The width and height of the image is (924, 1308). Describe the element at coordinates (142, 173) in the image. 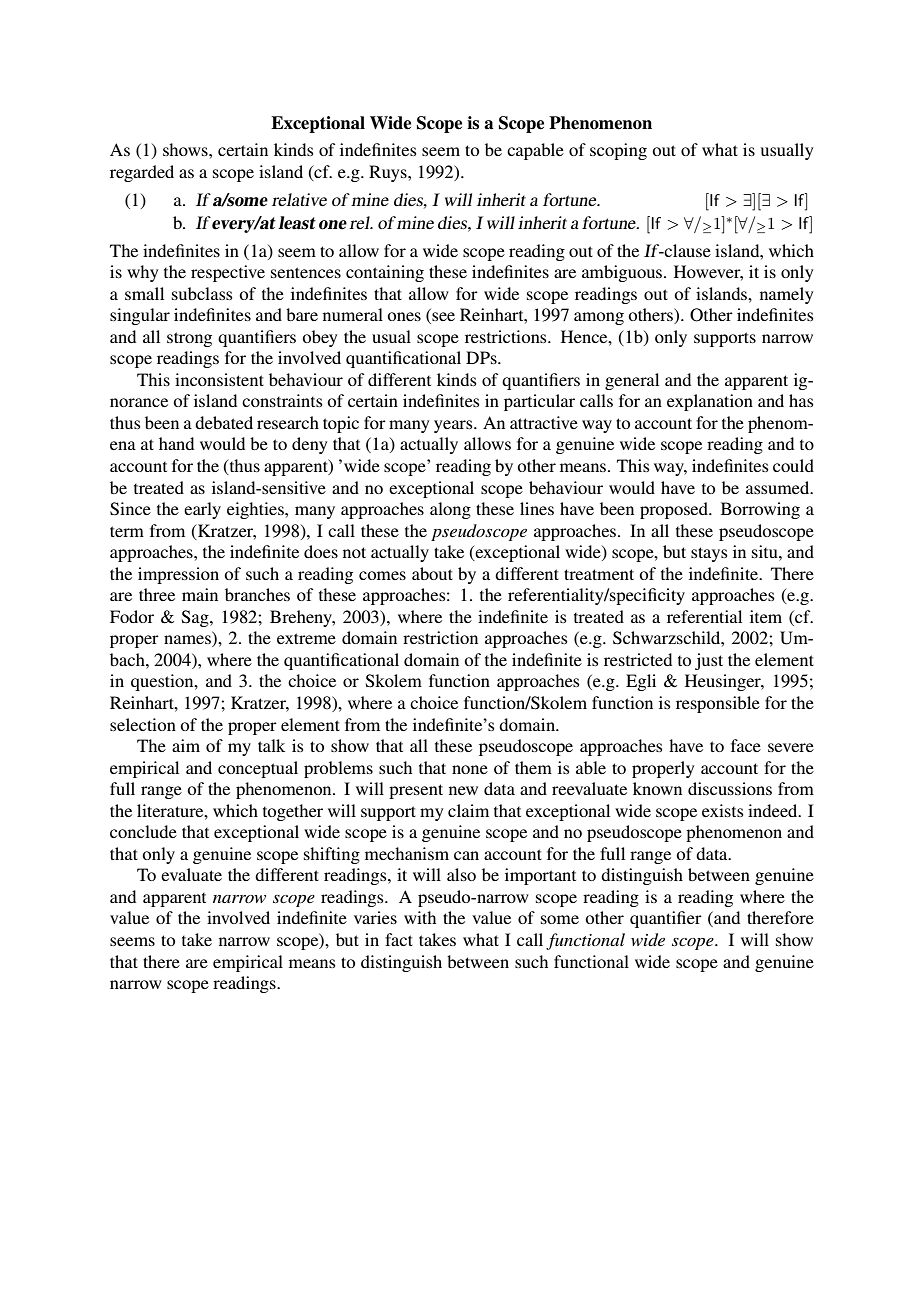

I see `regarded` at that location.
